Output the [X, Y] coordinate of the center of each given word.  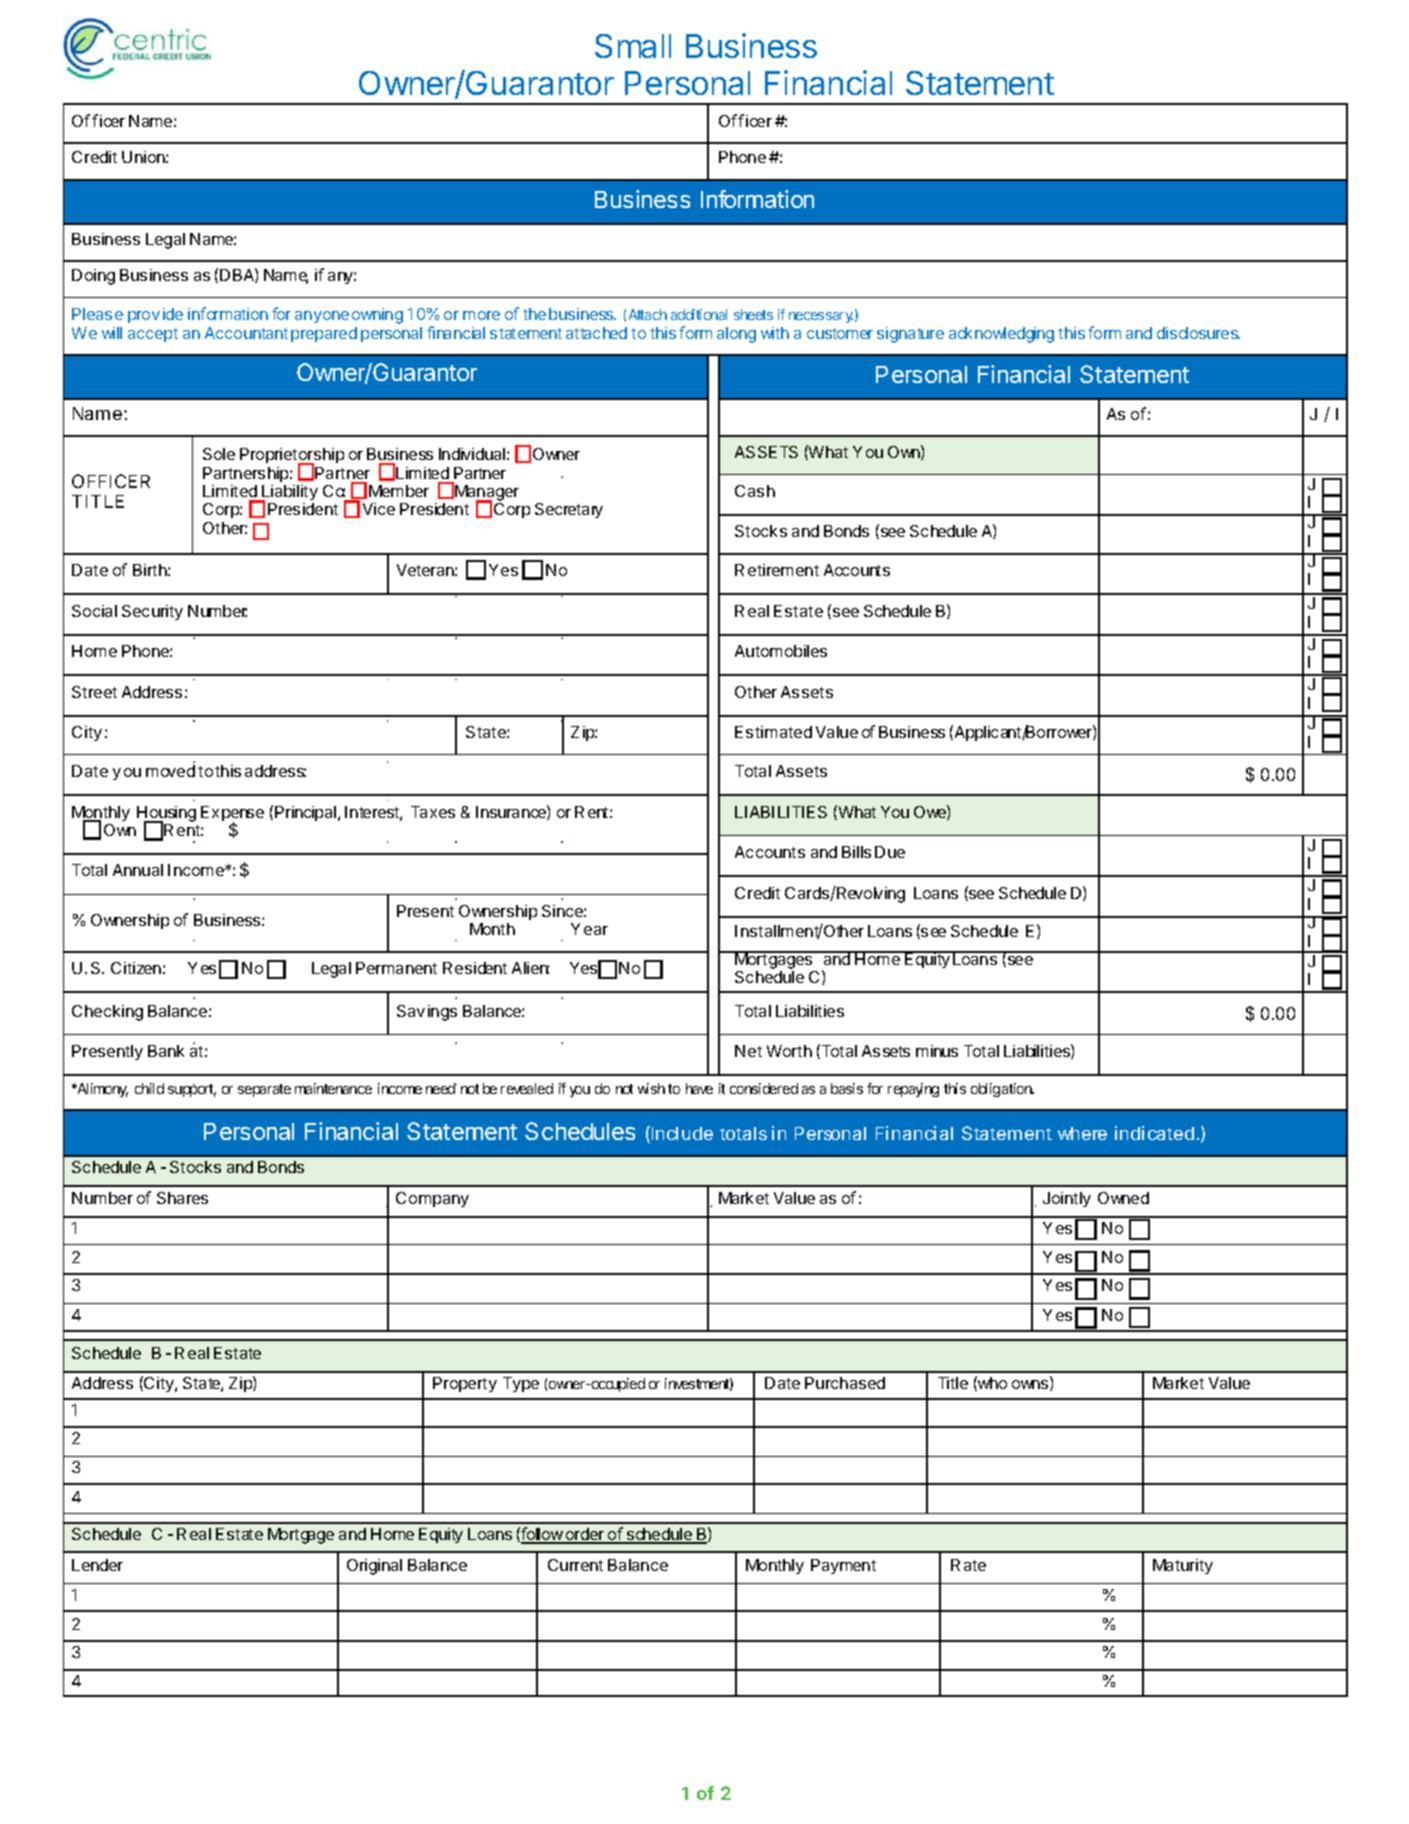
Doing [93, 277]
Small [633, 46]
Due [890, 852]
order [585, 1535]
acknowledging [1001, 335]
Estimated [773, 732]
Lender [97, 1565]
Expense [232, 815]
